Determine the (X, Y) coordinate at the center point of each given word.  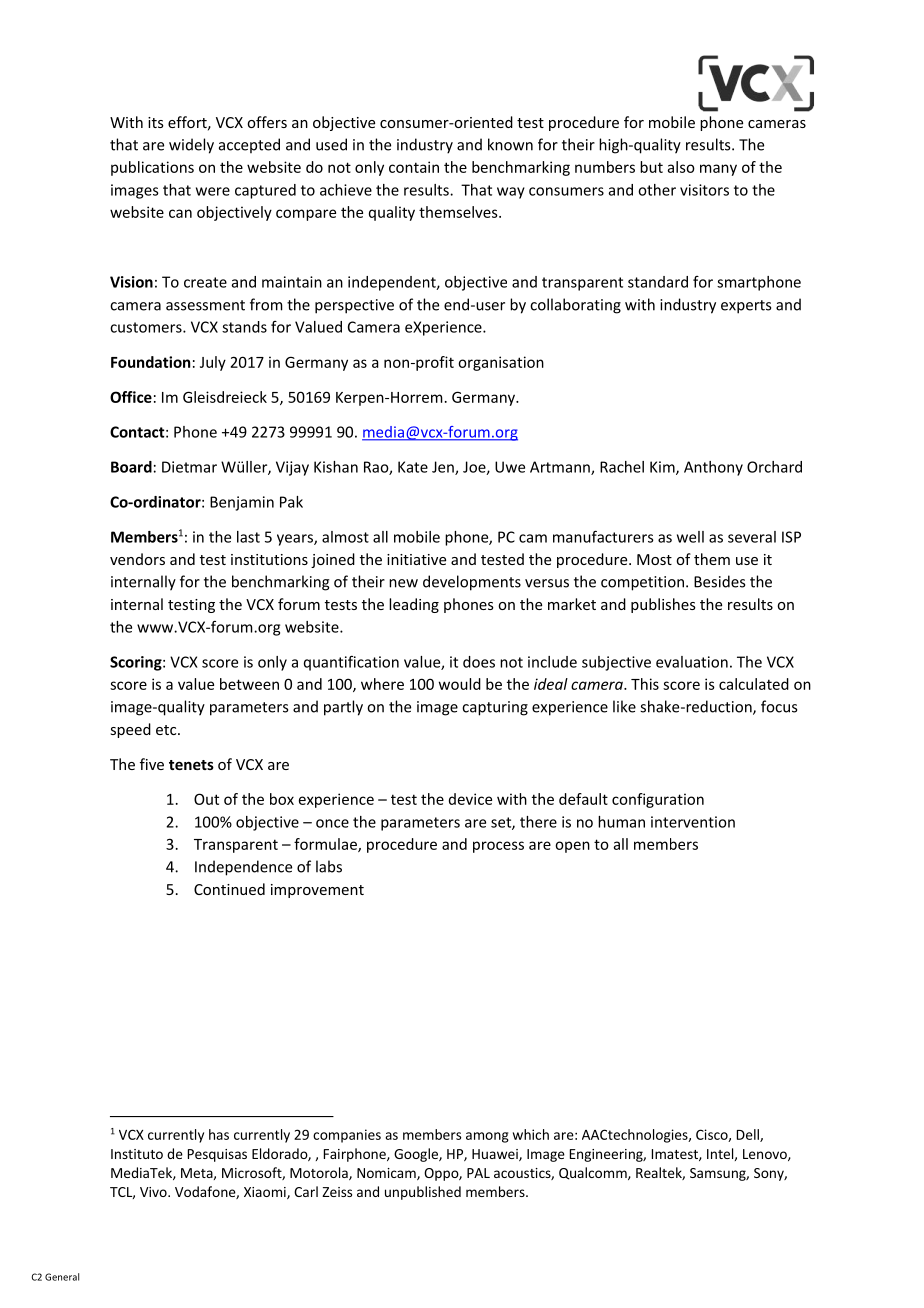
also (681, 167)
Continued (229, 889)
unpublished (423, 1193)
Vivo (154, 1192)
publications (152, 168)
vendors (137, 559)
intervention (693, 822)
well (690, 537)
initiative (416, 559)
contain (414, 167)
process (498, 847)
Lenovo (766, 1155)
